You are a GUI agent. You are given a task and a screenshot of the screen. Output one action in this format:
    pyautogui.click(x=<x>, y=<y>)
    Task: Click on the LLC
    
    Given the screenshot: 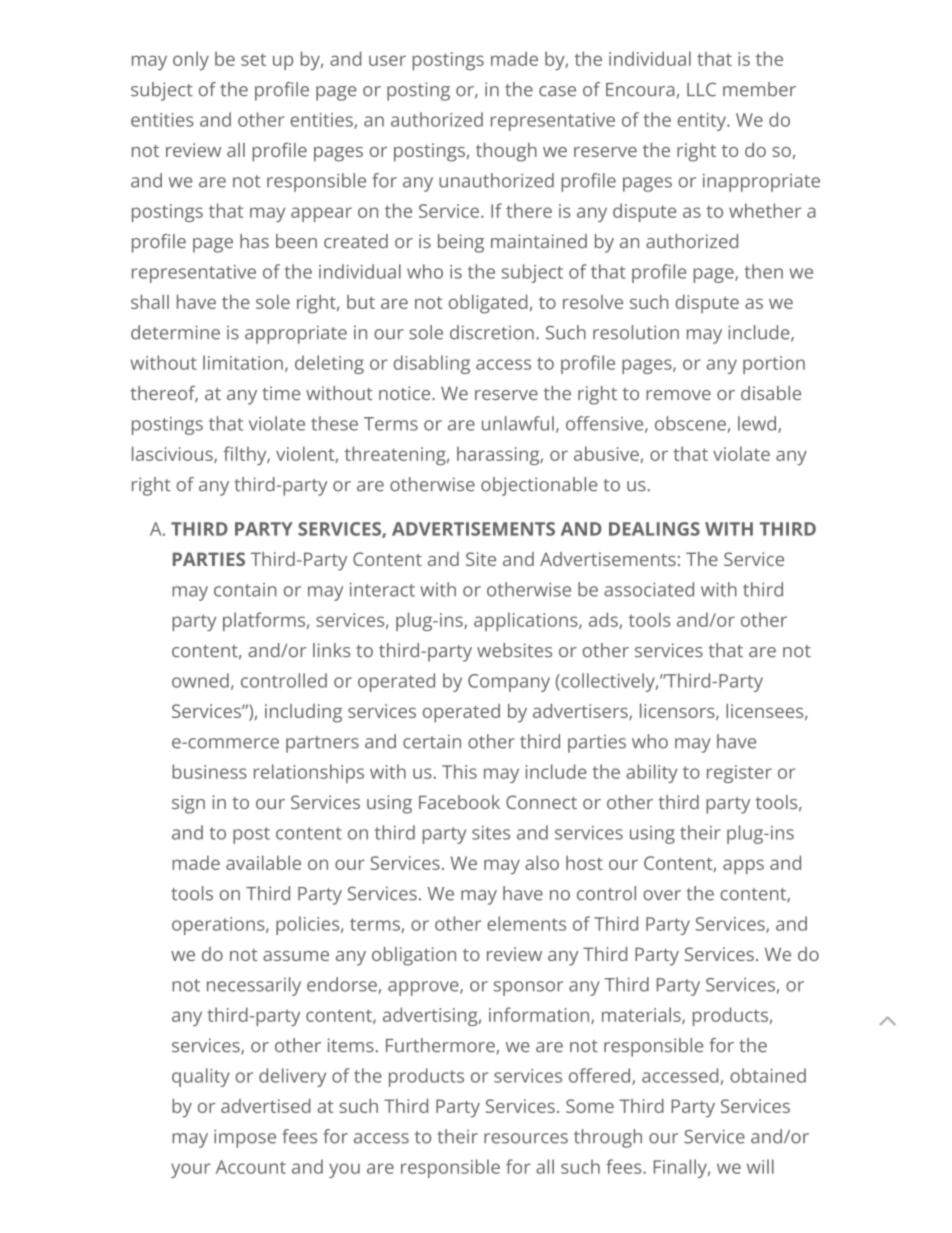 What is the action you would take?
    pyautogui.click(x=701, y=89)
